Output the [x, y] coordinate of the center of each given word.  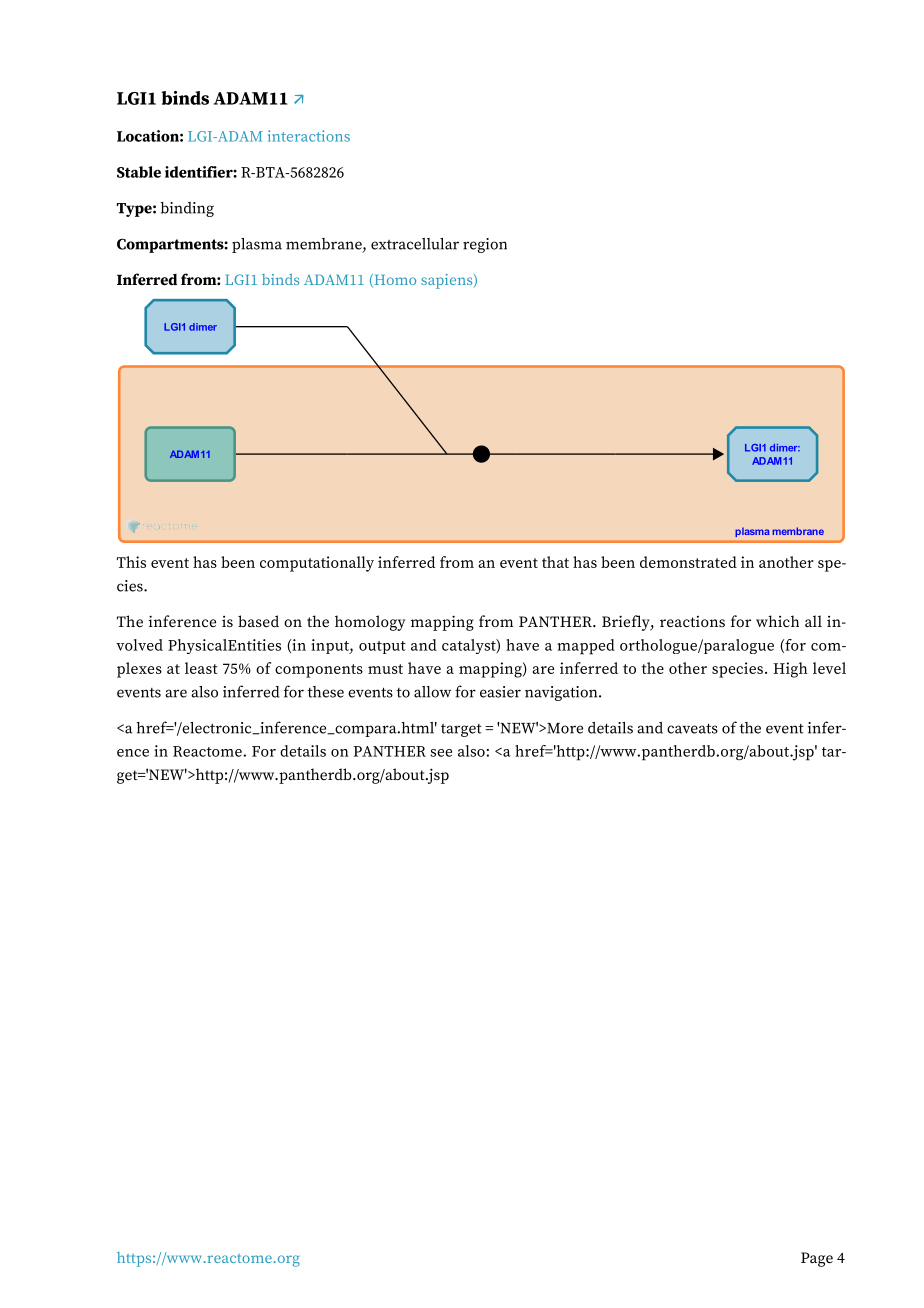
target [461, 730]
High [790, 670]
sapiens [448, 281]
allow [432, 692]
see [441, 753]
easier [500, 692]
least [201, 668]
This [131, 562]
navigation [562, 693]
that [555, 562]
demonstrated [688, 562]
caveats [692, 728]
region [485, 245]
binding [187, 209]
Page [817, 1259]
